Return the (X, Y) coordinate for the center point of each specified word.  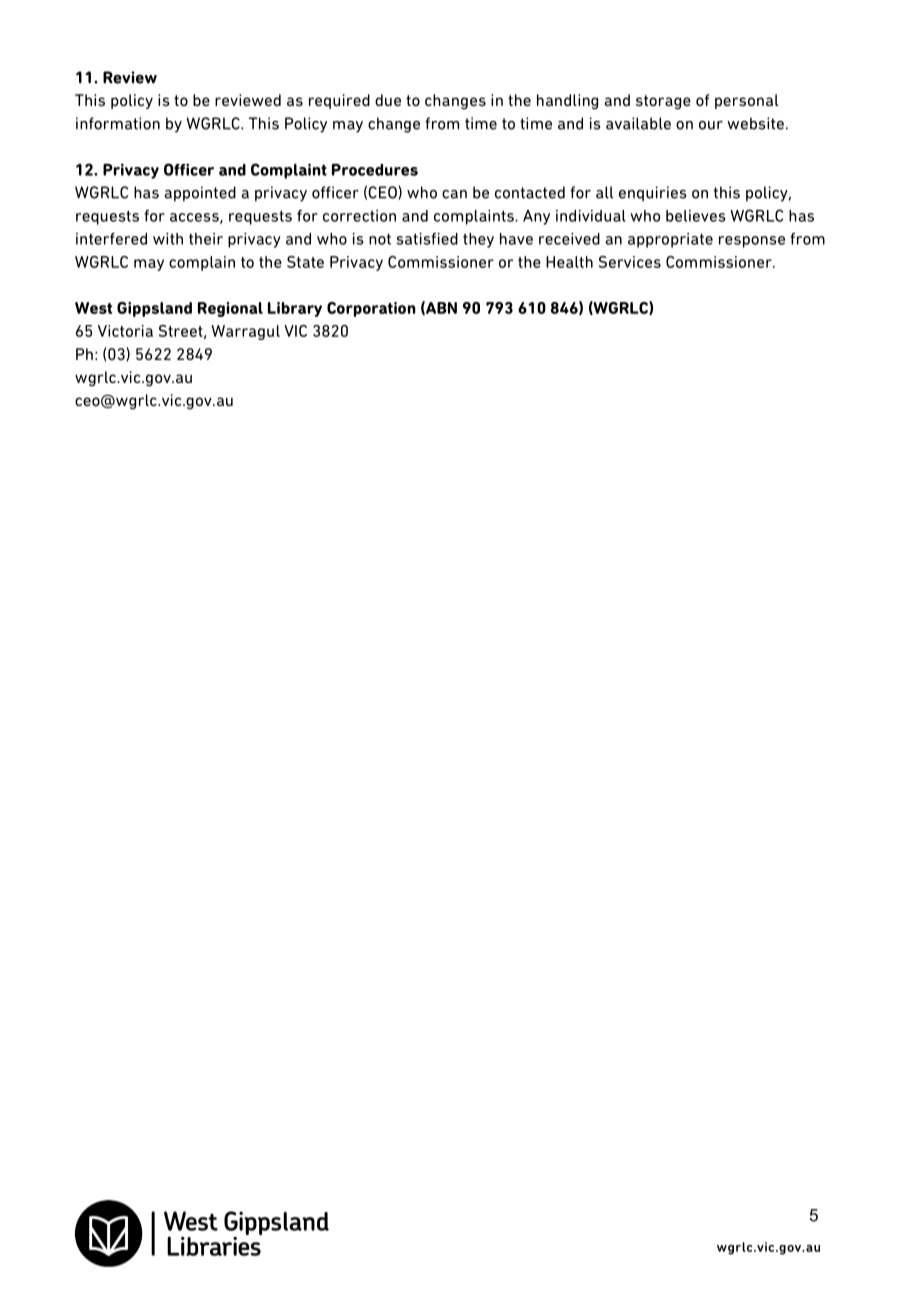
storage (663, 102)
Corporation (371, 309)
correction (359, 216)
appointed (200, 194)
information (118, 123)
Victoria (125, 331)
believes (696, 216)
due (388, 100)
